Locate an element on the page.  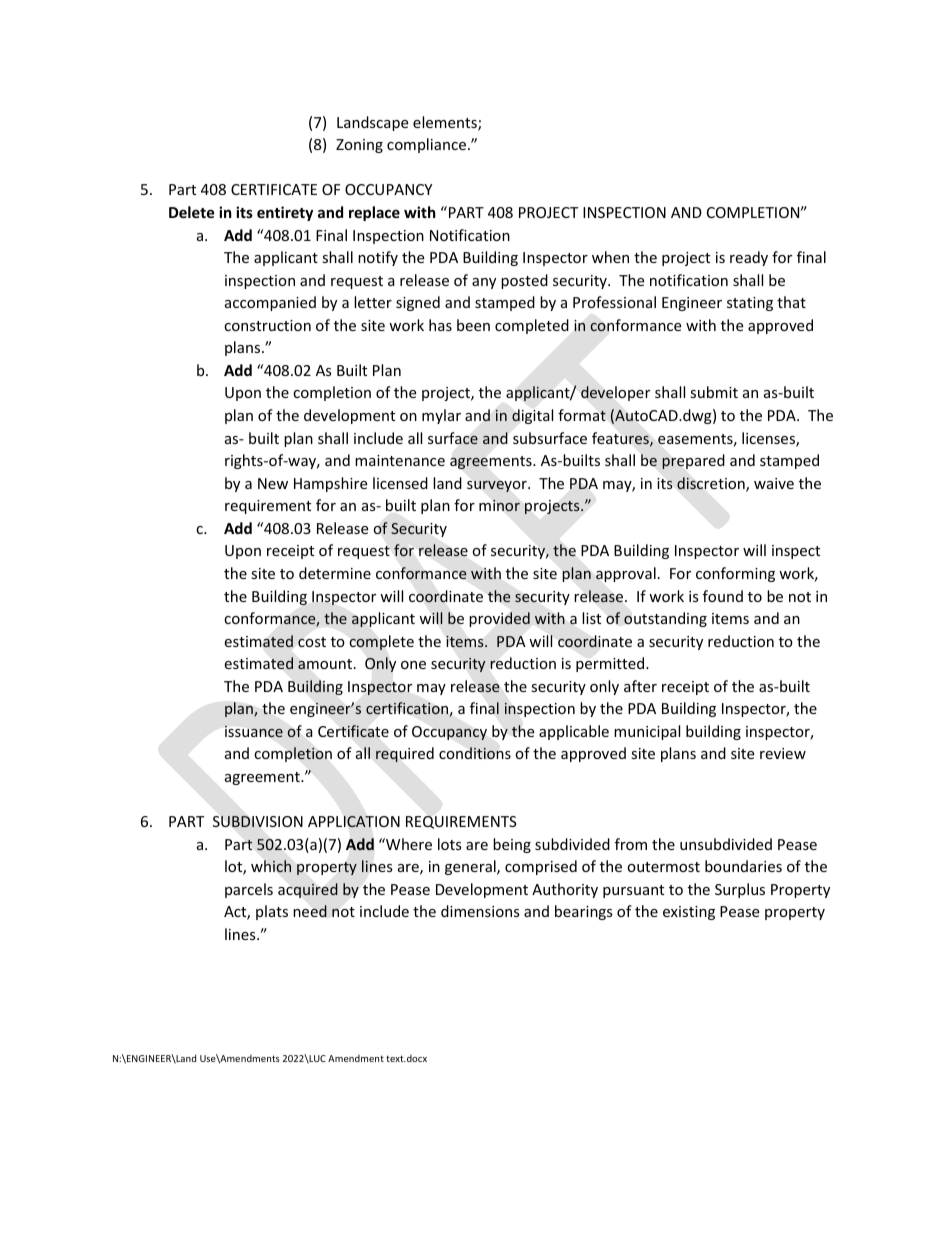
New is located at coordinates (273, 483).
